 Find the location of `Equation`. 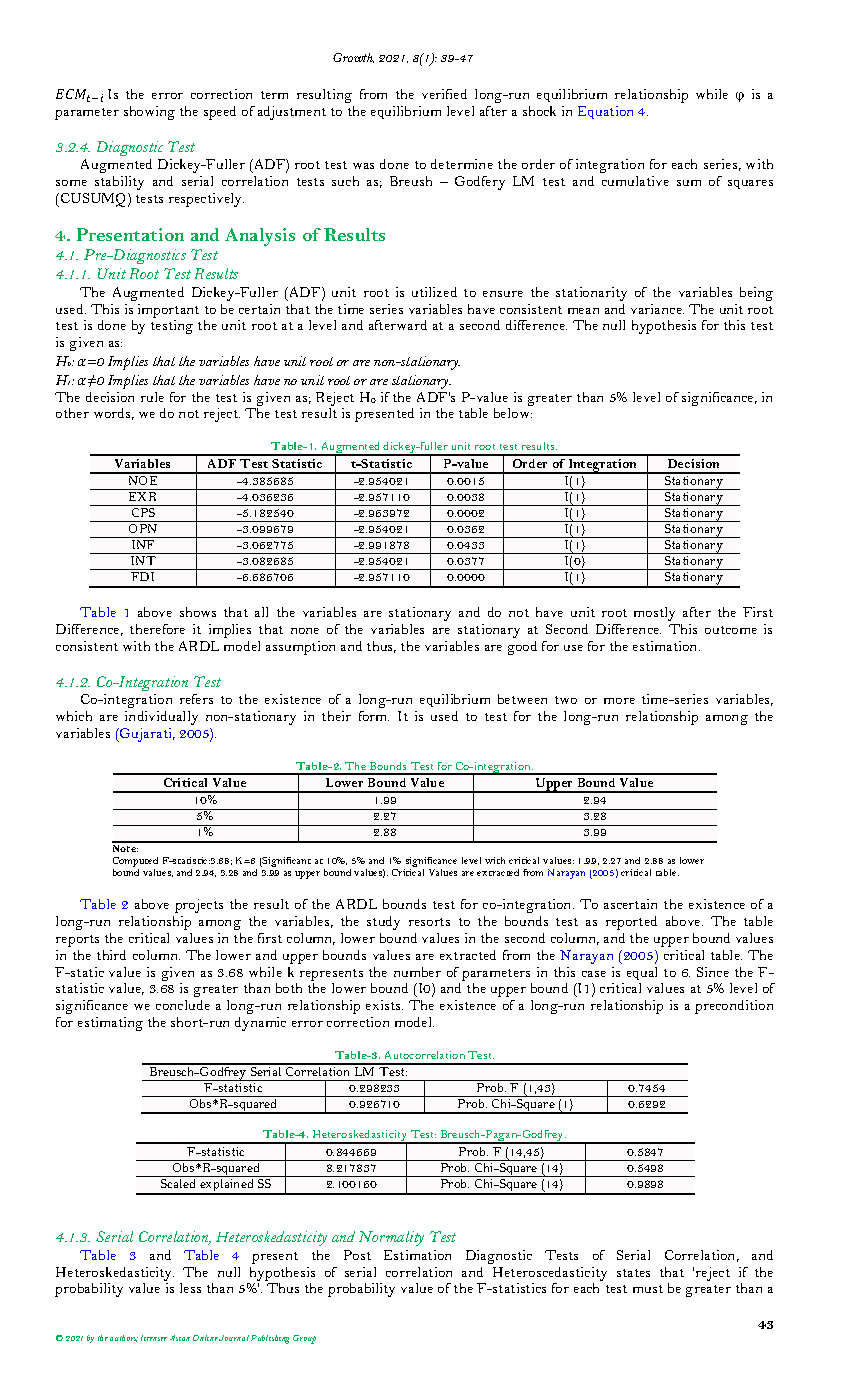

Equation is located at coordinates (605, 112).
